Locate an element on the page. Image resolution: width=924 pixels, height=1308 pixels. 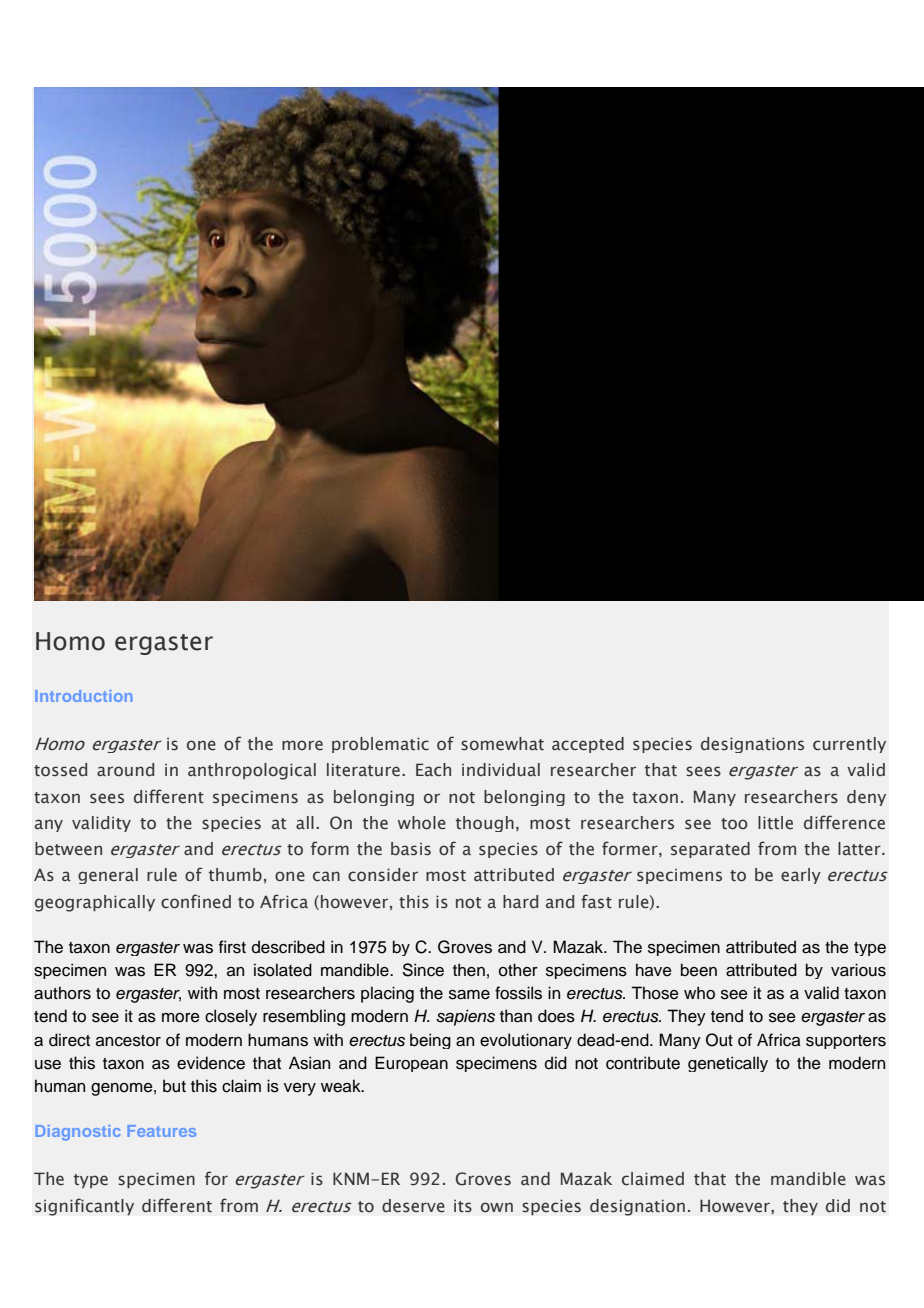
significantly is located at coordinates (84, 1207).
